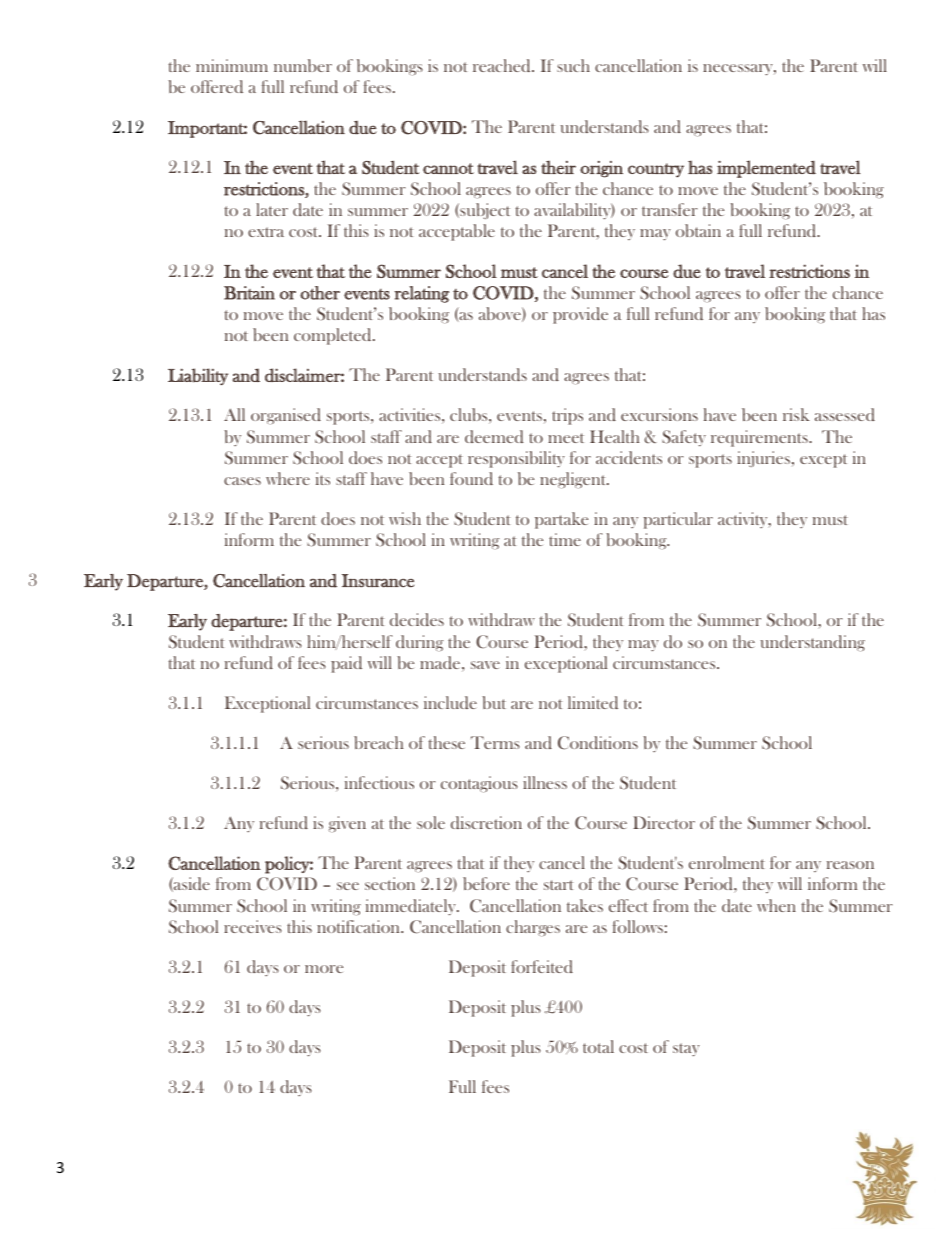 Image resolution: width=952 pixels, height=1233 pixels. I want to click on illness, so click(545, 782).
